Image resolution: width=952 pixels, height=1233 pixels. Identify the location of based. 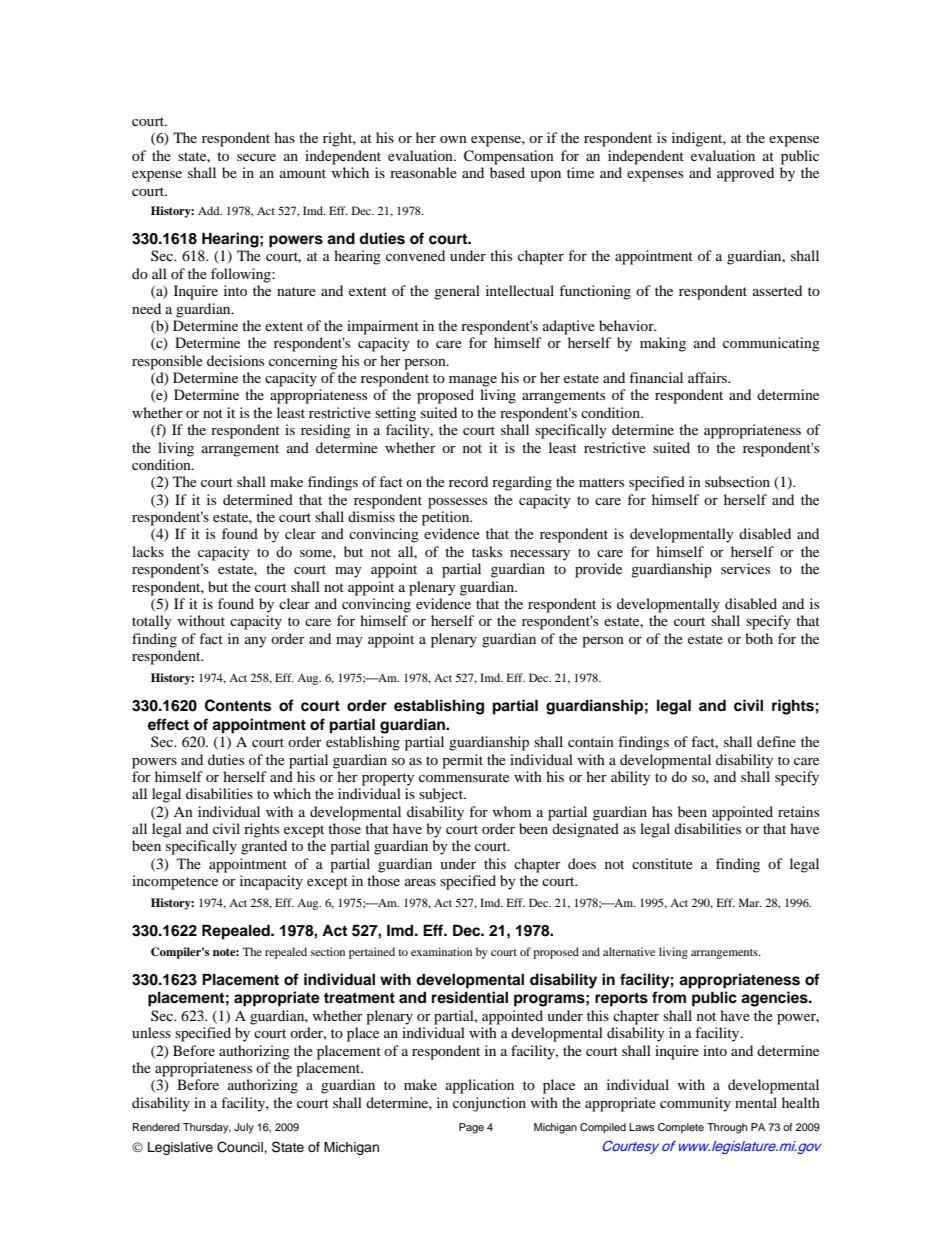
(507, 172).
